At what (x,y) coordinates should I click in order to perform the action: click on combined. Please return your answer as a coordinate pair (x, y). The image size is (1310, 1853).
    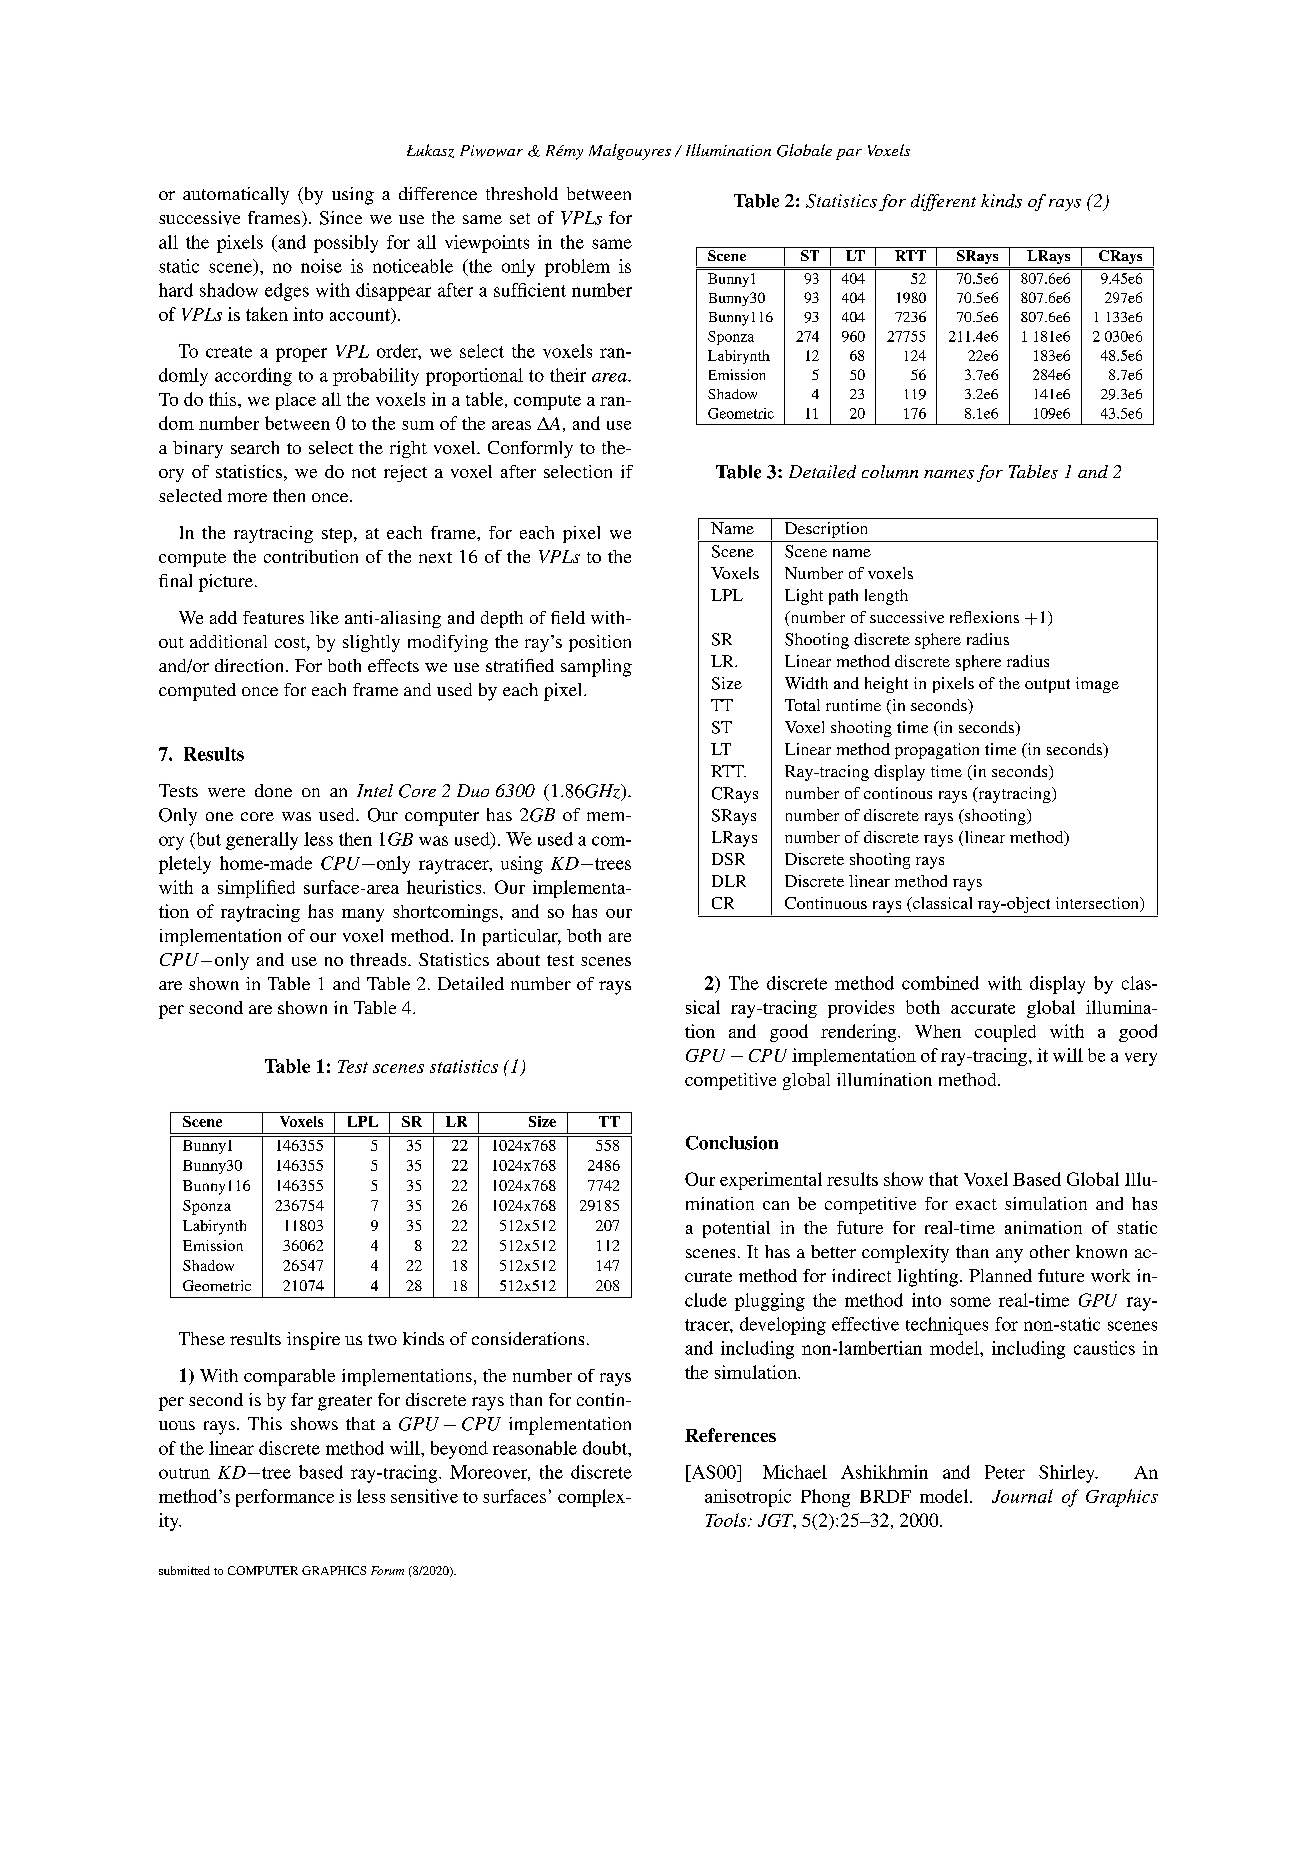
    Looking at the image, I should click on (940, 983).
